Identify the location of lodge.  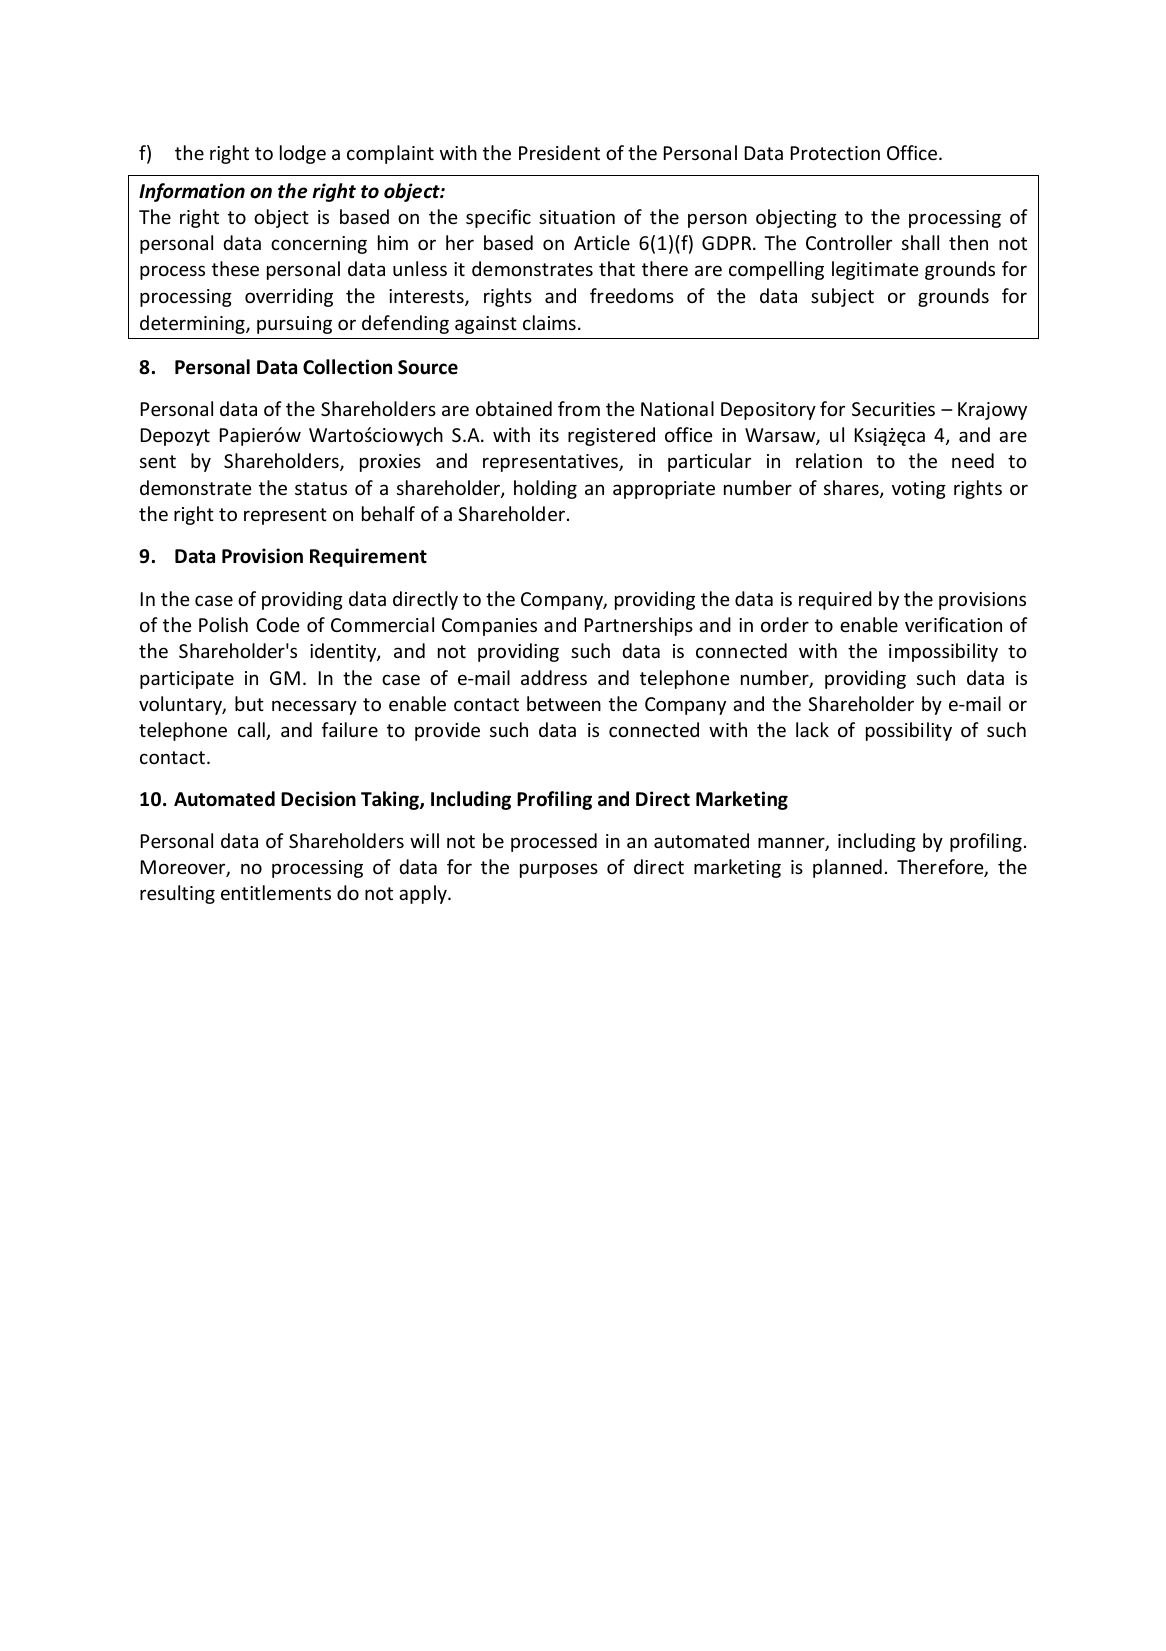
(303, 154).
